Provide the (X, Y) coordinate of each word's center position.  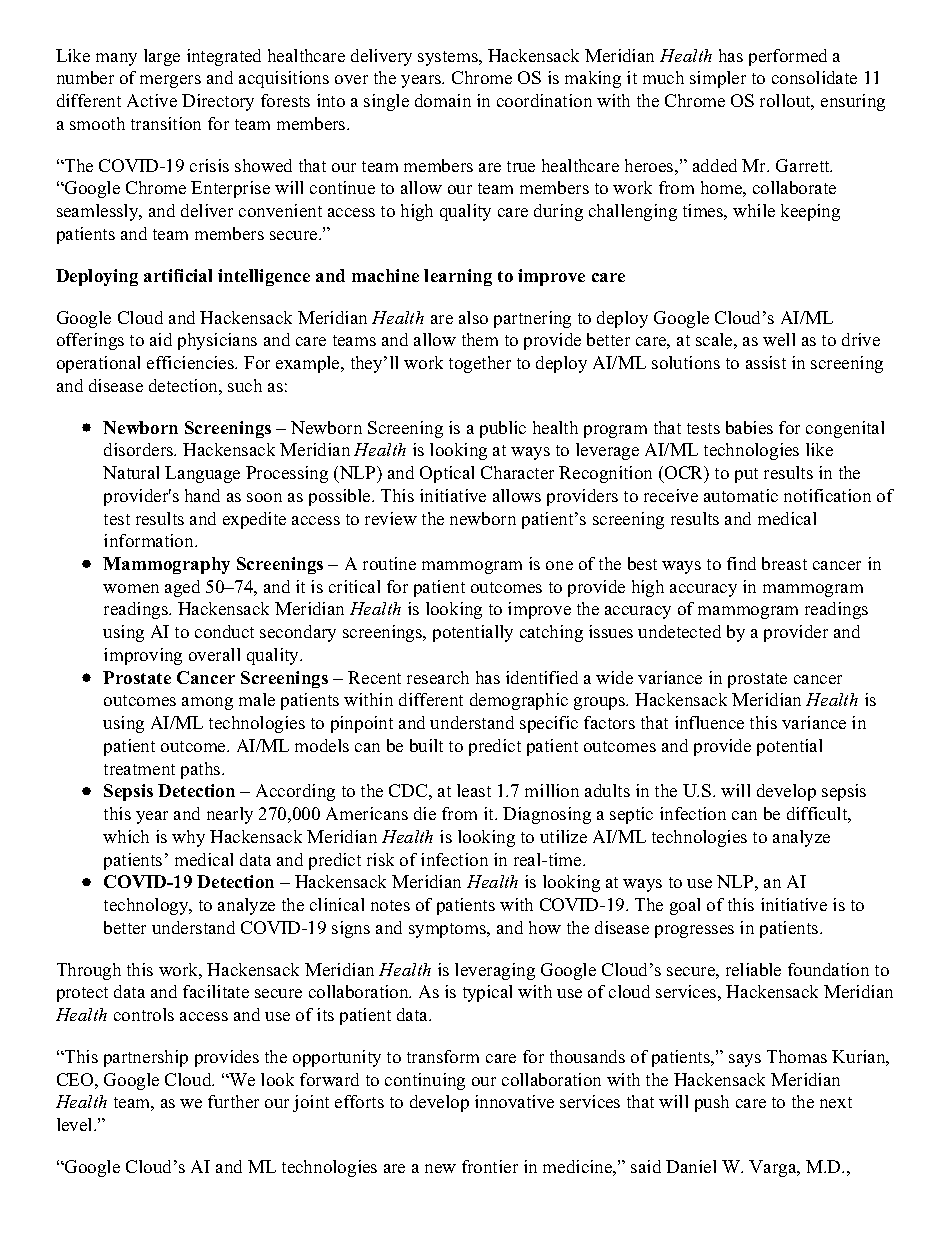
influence (709, 722)
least (474, 790)
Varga (774, 1168)
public (503, 429)
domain (443, 100)
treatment (139, 769)
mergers (170, 81)
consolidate (814, 77)
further (233, 1101)
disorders (140, 449)
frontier (490, 1166)
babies (749, 427)
